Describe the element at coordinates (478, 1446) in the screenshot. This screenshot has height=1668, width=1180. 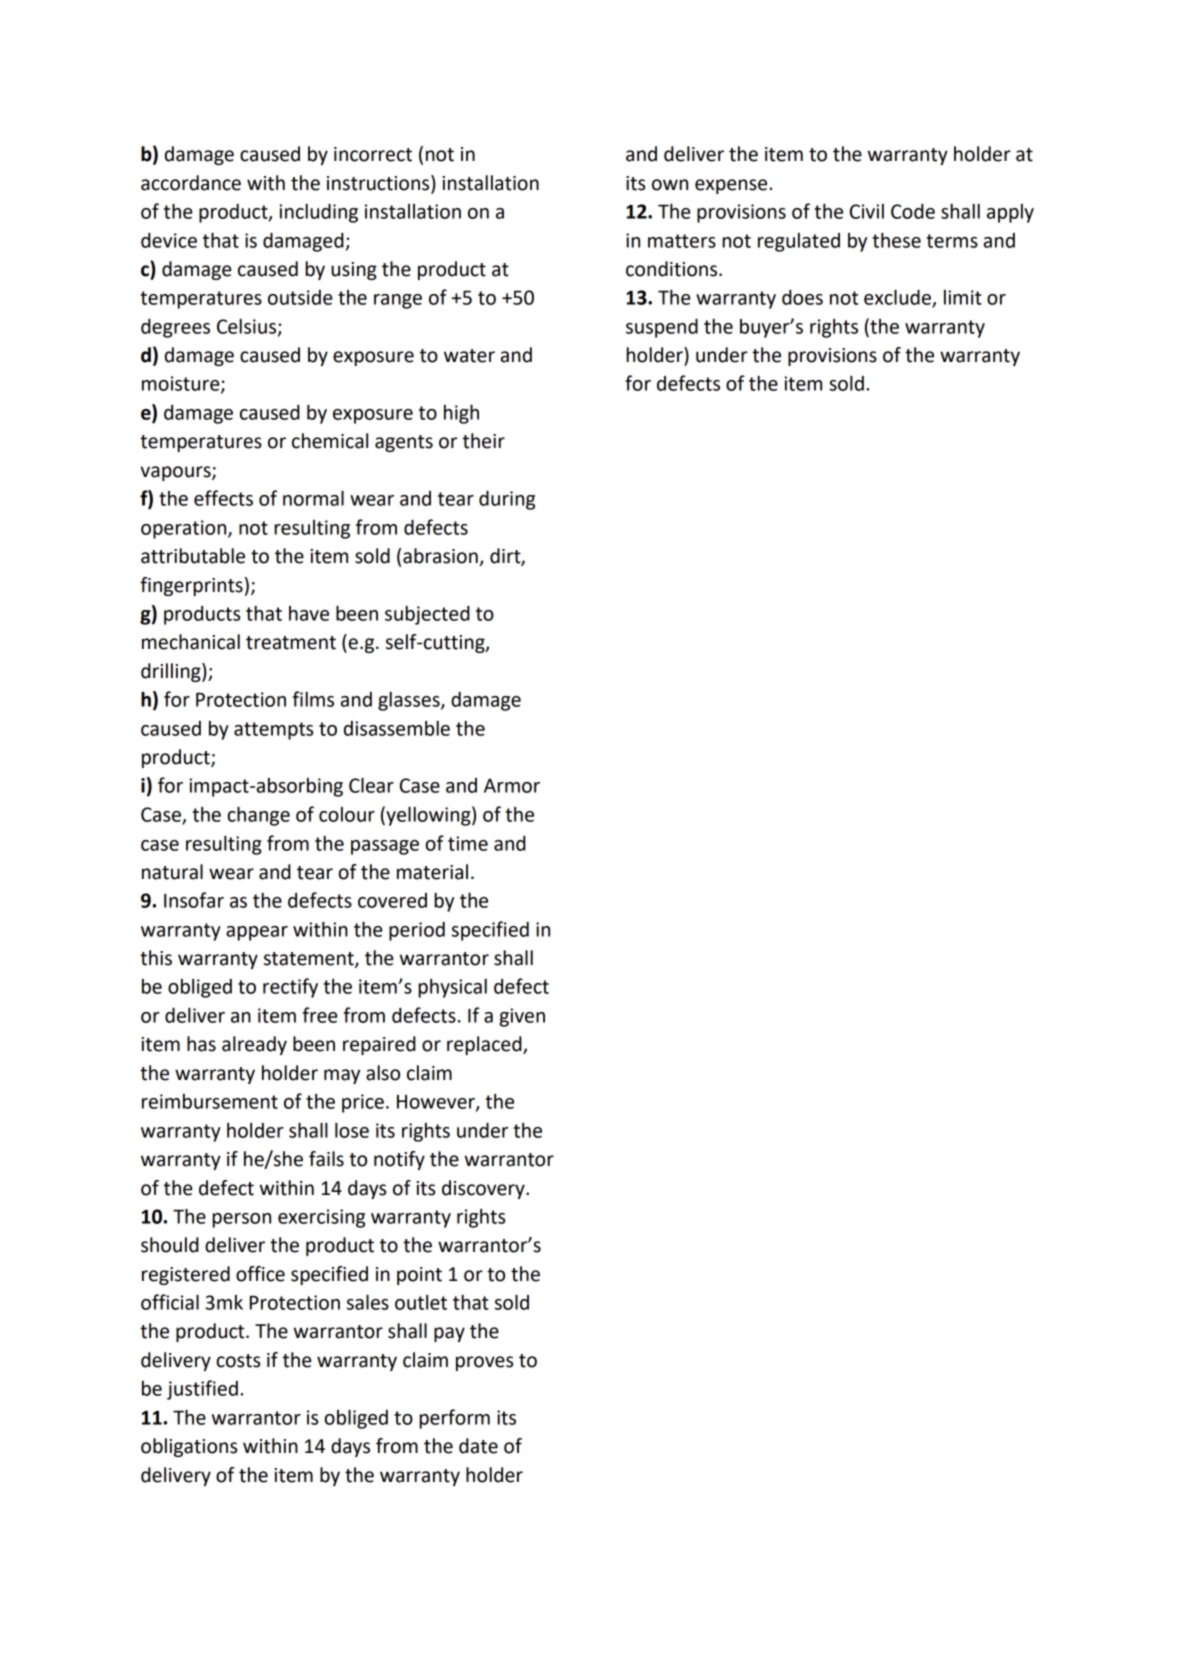
I see `date` at that location.
